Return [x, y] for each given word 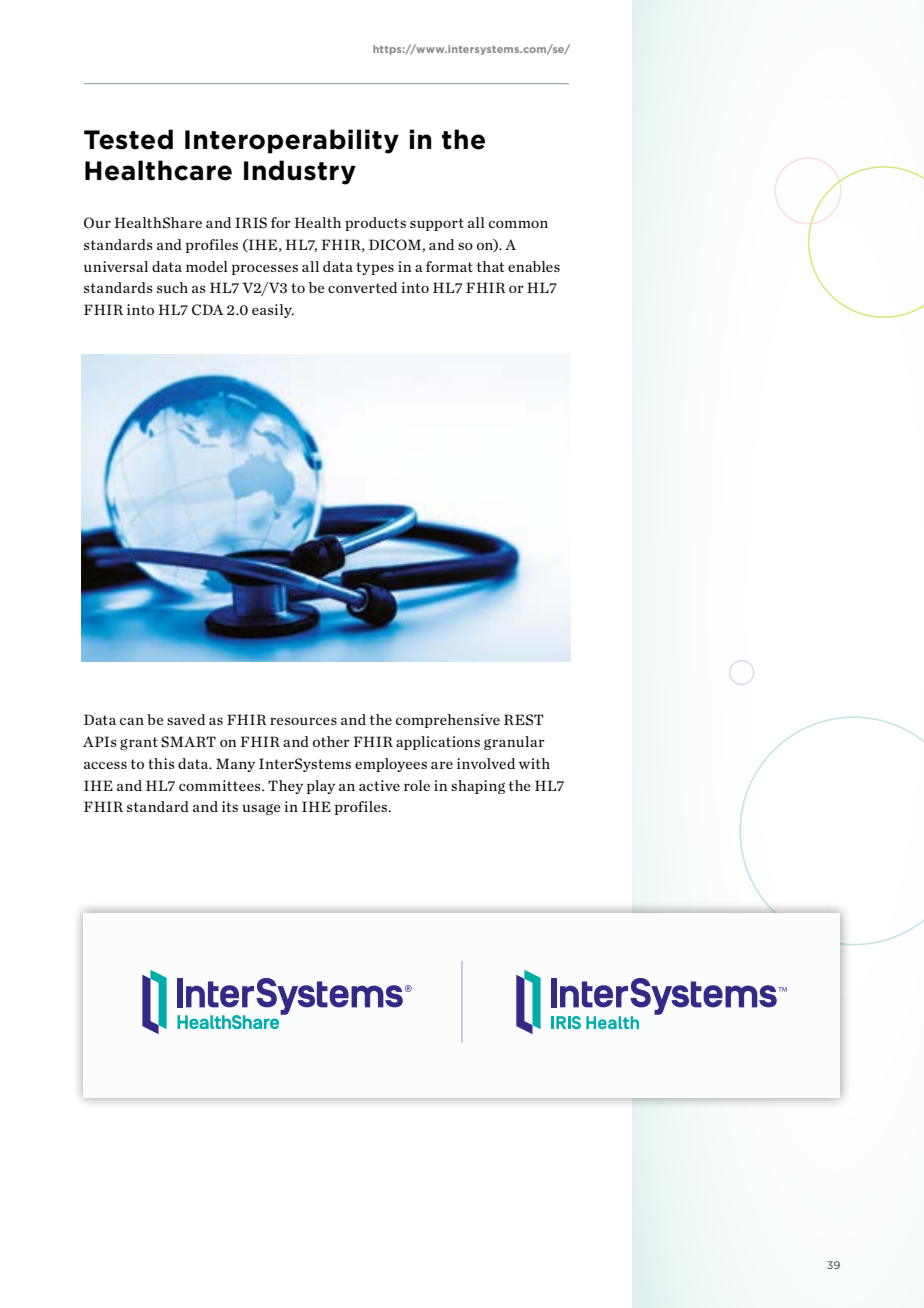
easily [273, 311]
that [490, 266]
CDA [208, 310]
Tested [128, 139]
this [161, 763]
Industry [300, 172]
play [321, 787]
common [518, 224]
